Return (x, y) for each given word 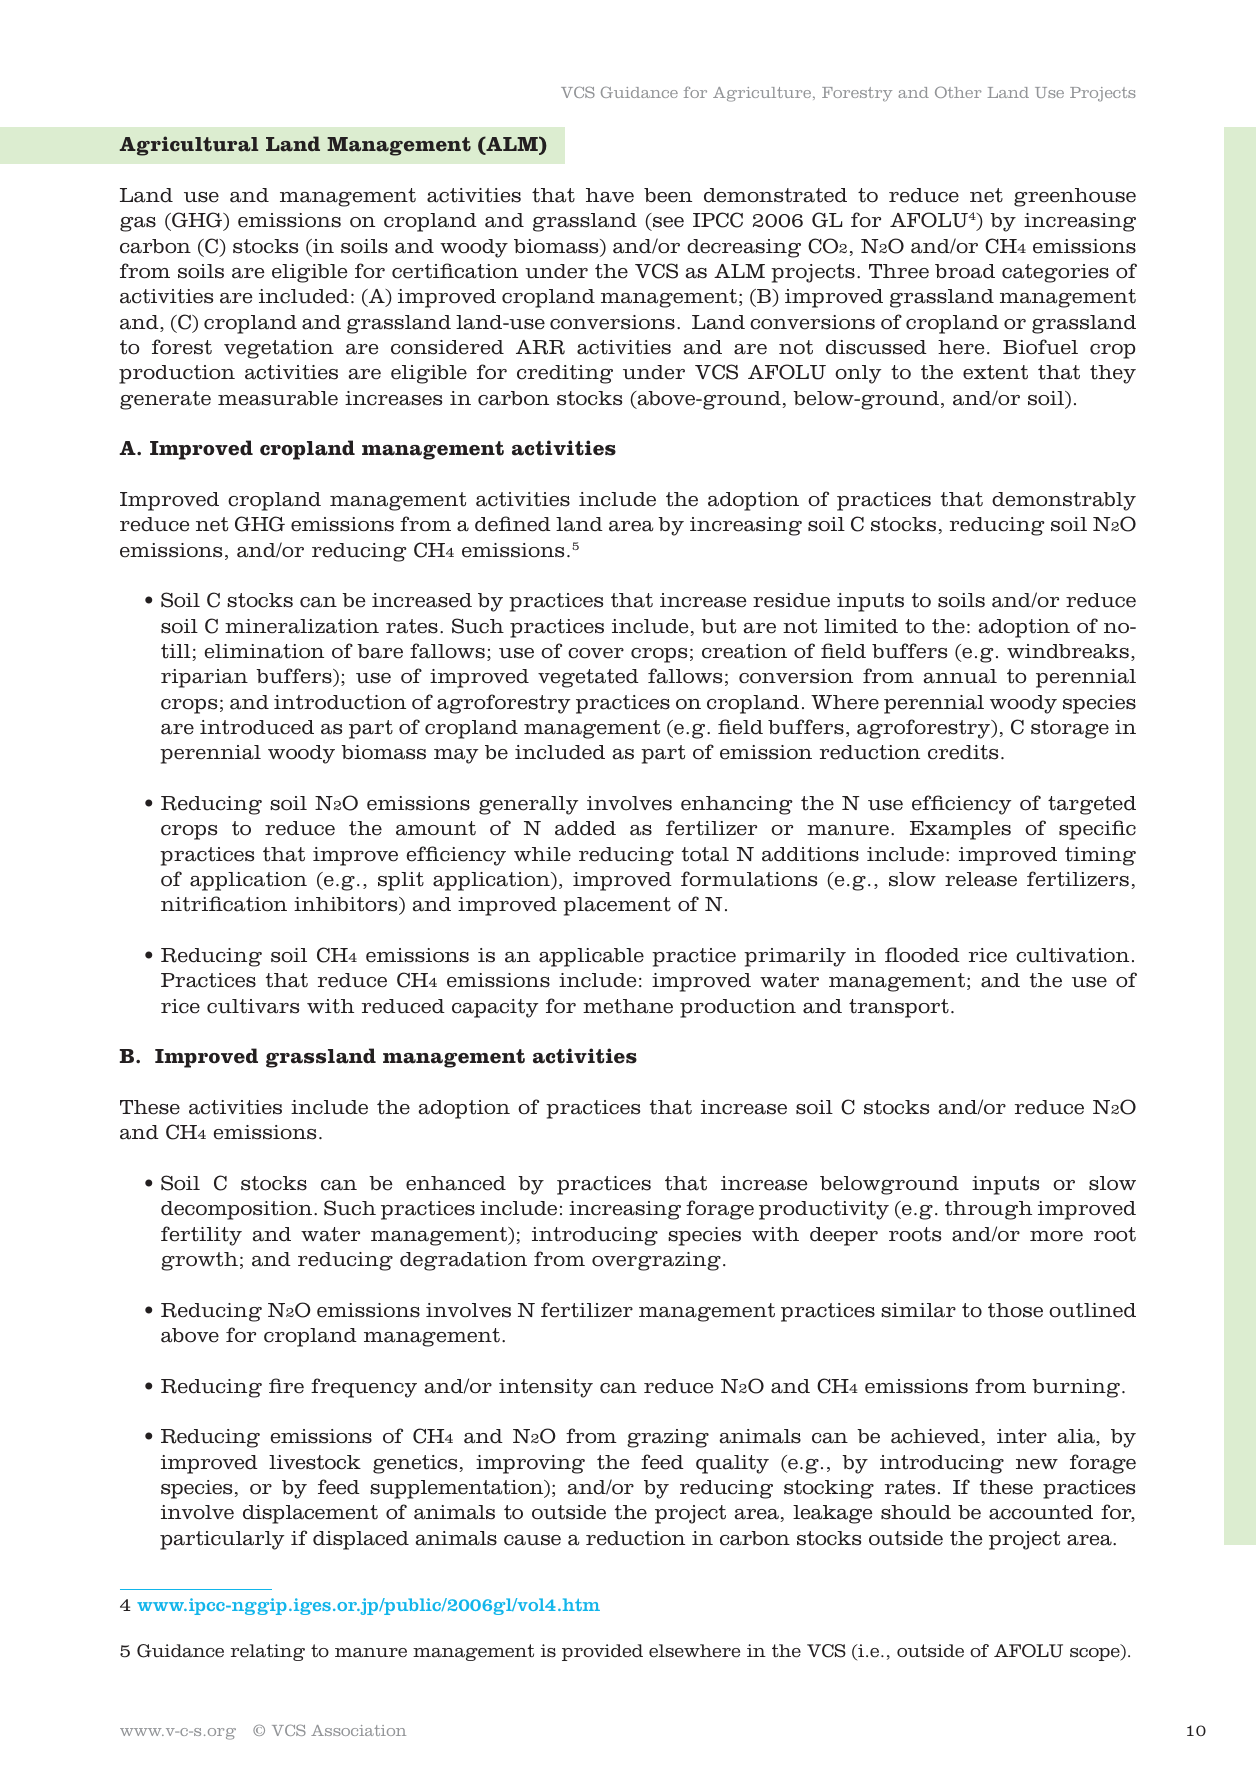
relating (267, 1652)
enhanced (456, 1183)
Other (958, 92)
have (610, 195)
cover (596, 653)
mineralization (302, 626)
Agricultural (189, 146)
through (988, 1210)
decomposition (236, 1210)
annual (960, 676)
